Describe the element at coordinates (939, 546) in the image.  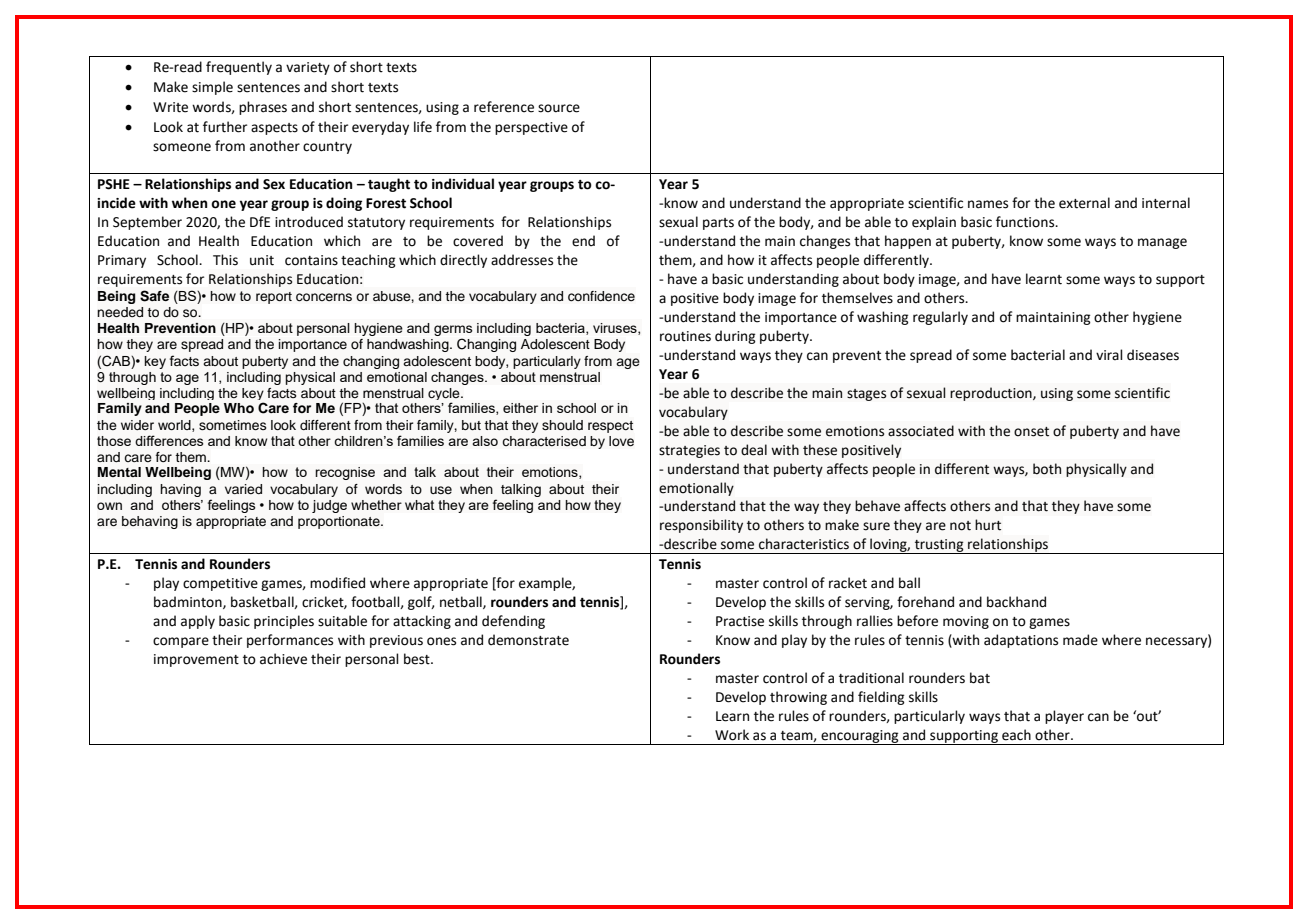
I see `trusting` at that location.
